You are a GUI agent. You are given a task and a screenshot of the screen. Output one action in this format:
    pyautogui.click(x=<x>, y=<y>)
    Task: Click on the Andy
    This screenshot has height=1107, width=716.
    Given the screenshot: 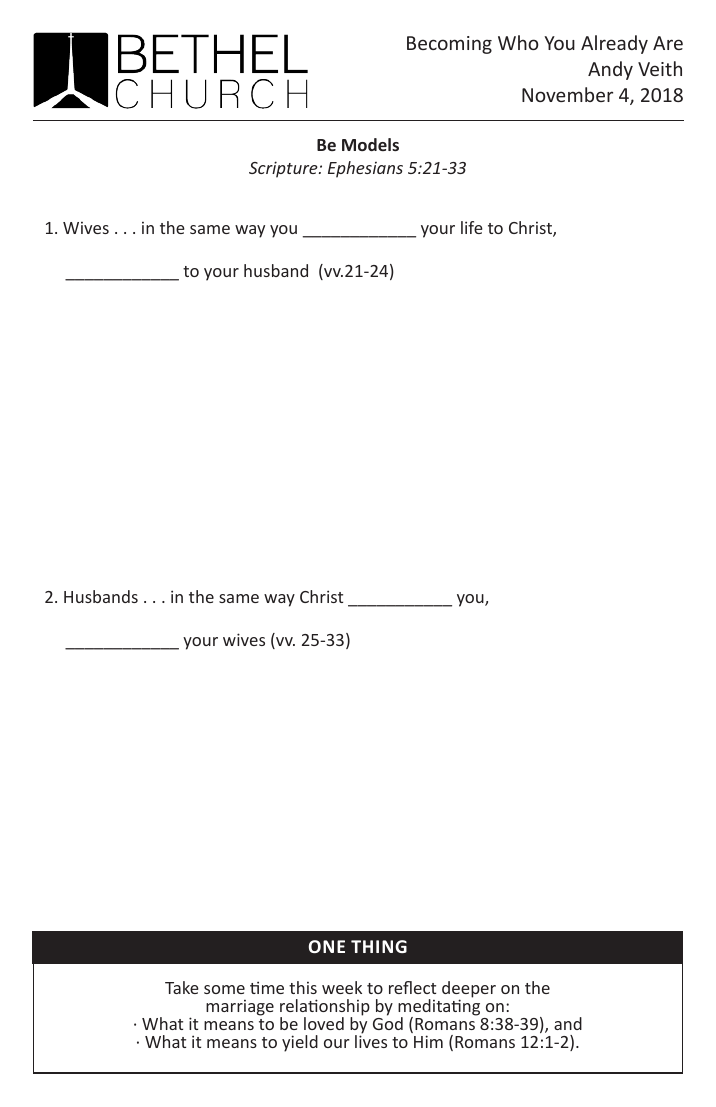 What is the action you would take?
    pyautogui.click(x=610, y=70)
